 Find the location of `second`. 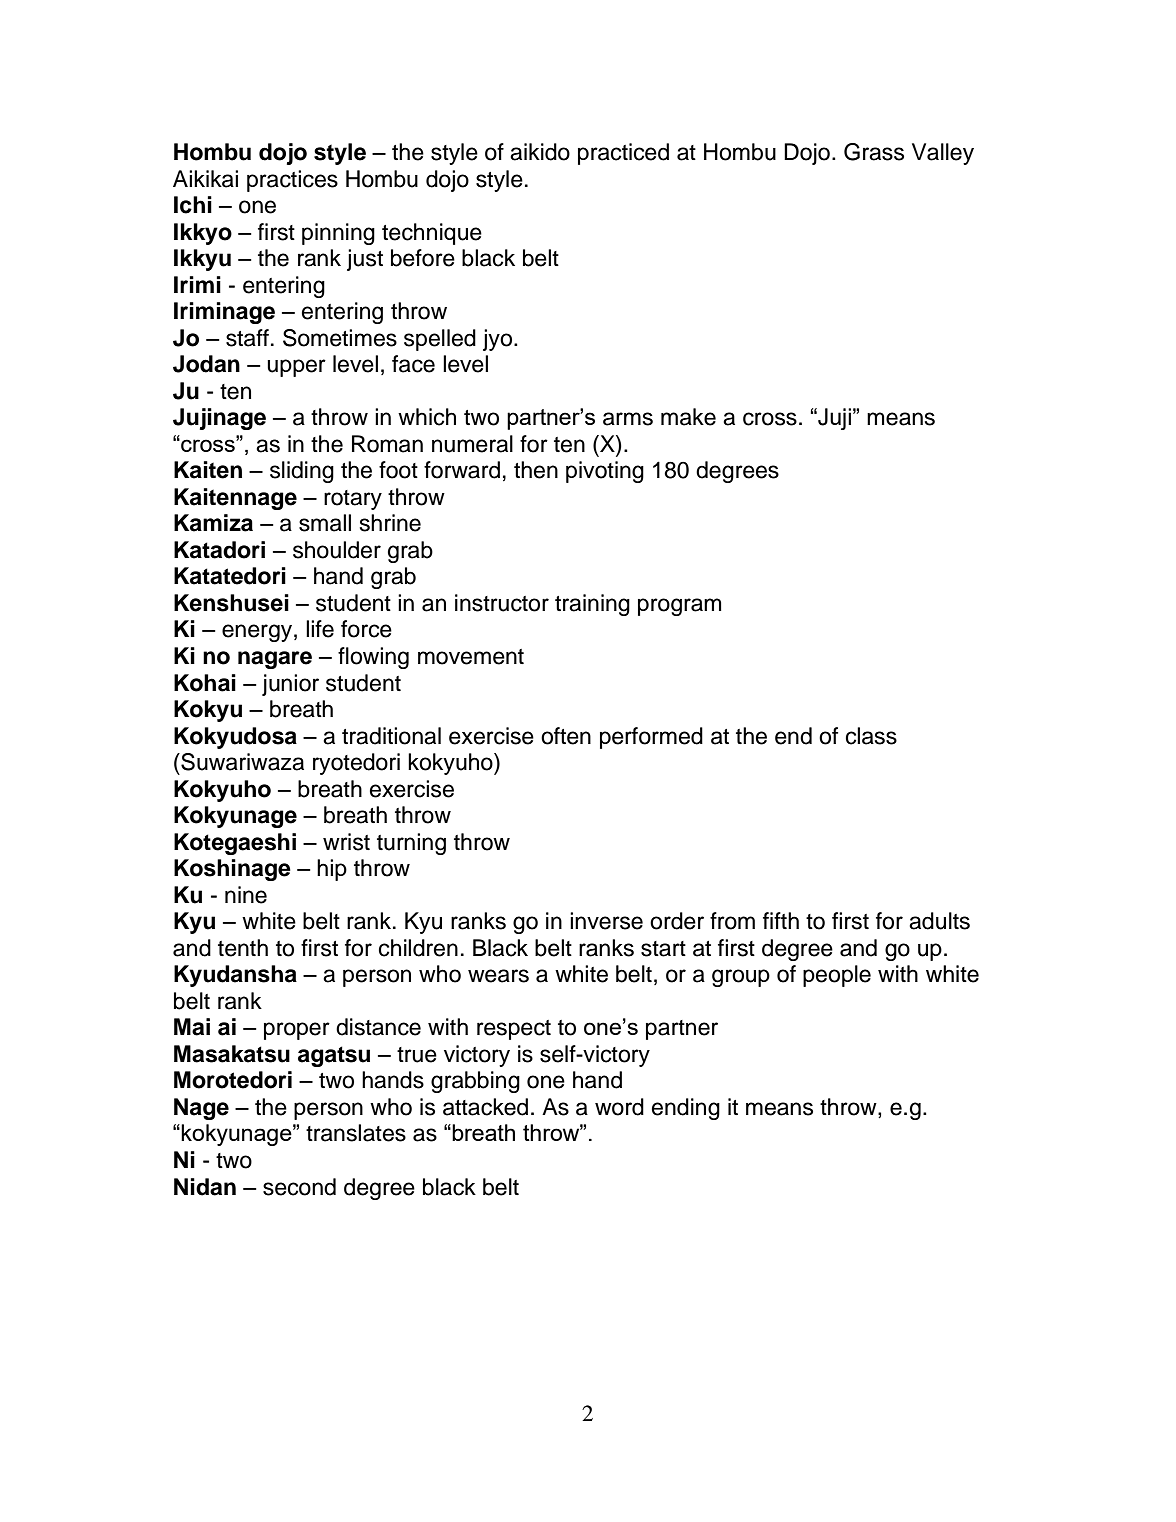

second is located at coordinates (299, 1187).
